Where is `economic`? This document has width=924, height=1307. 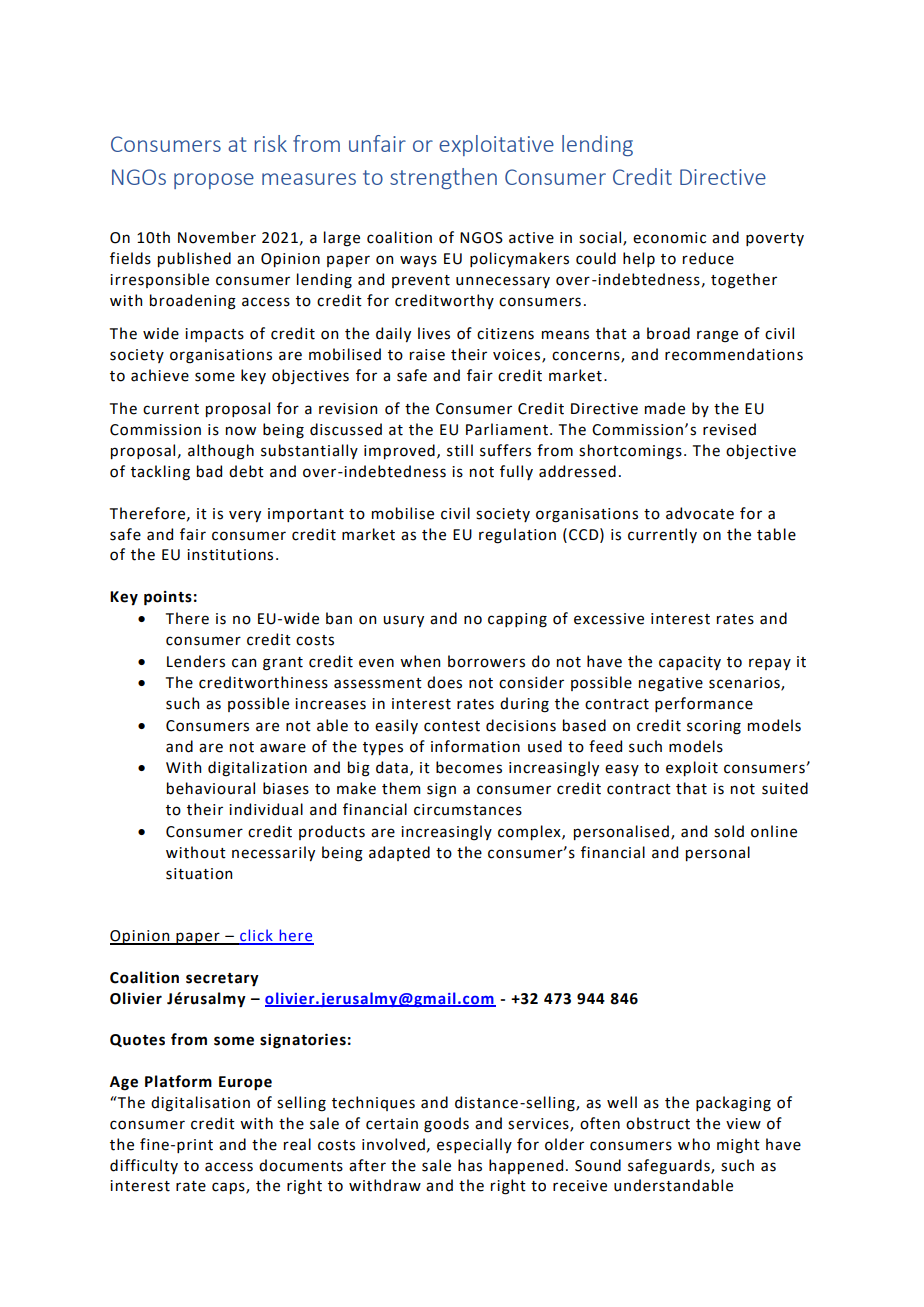
economic is located at coordinates (669, 238).
